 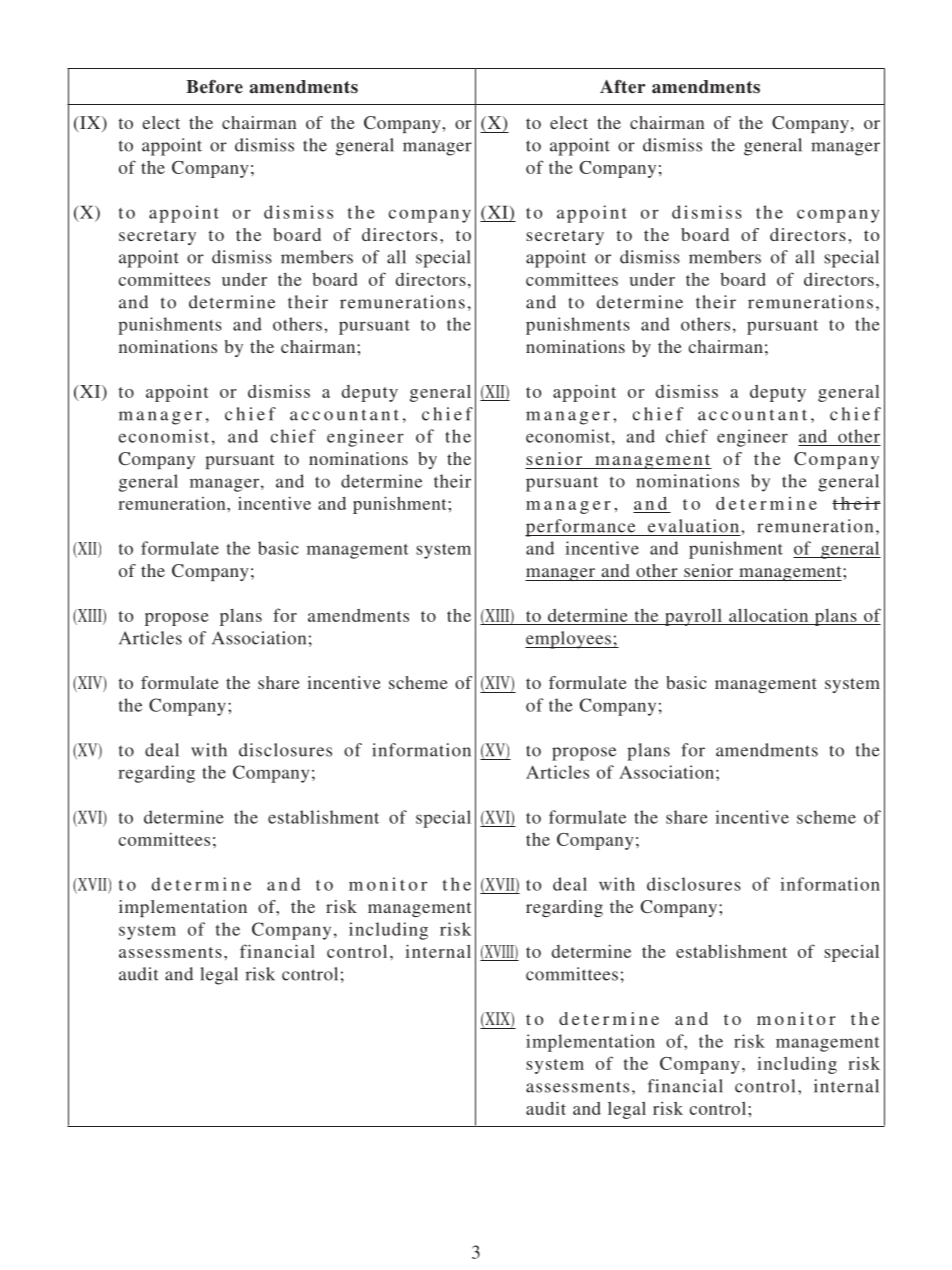 I want to click on evaluation, so click(x=693, y=526).
